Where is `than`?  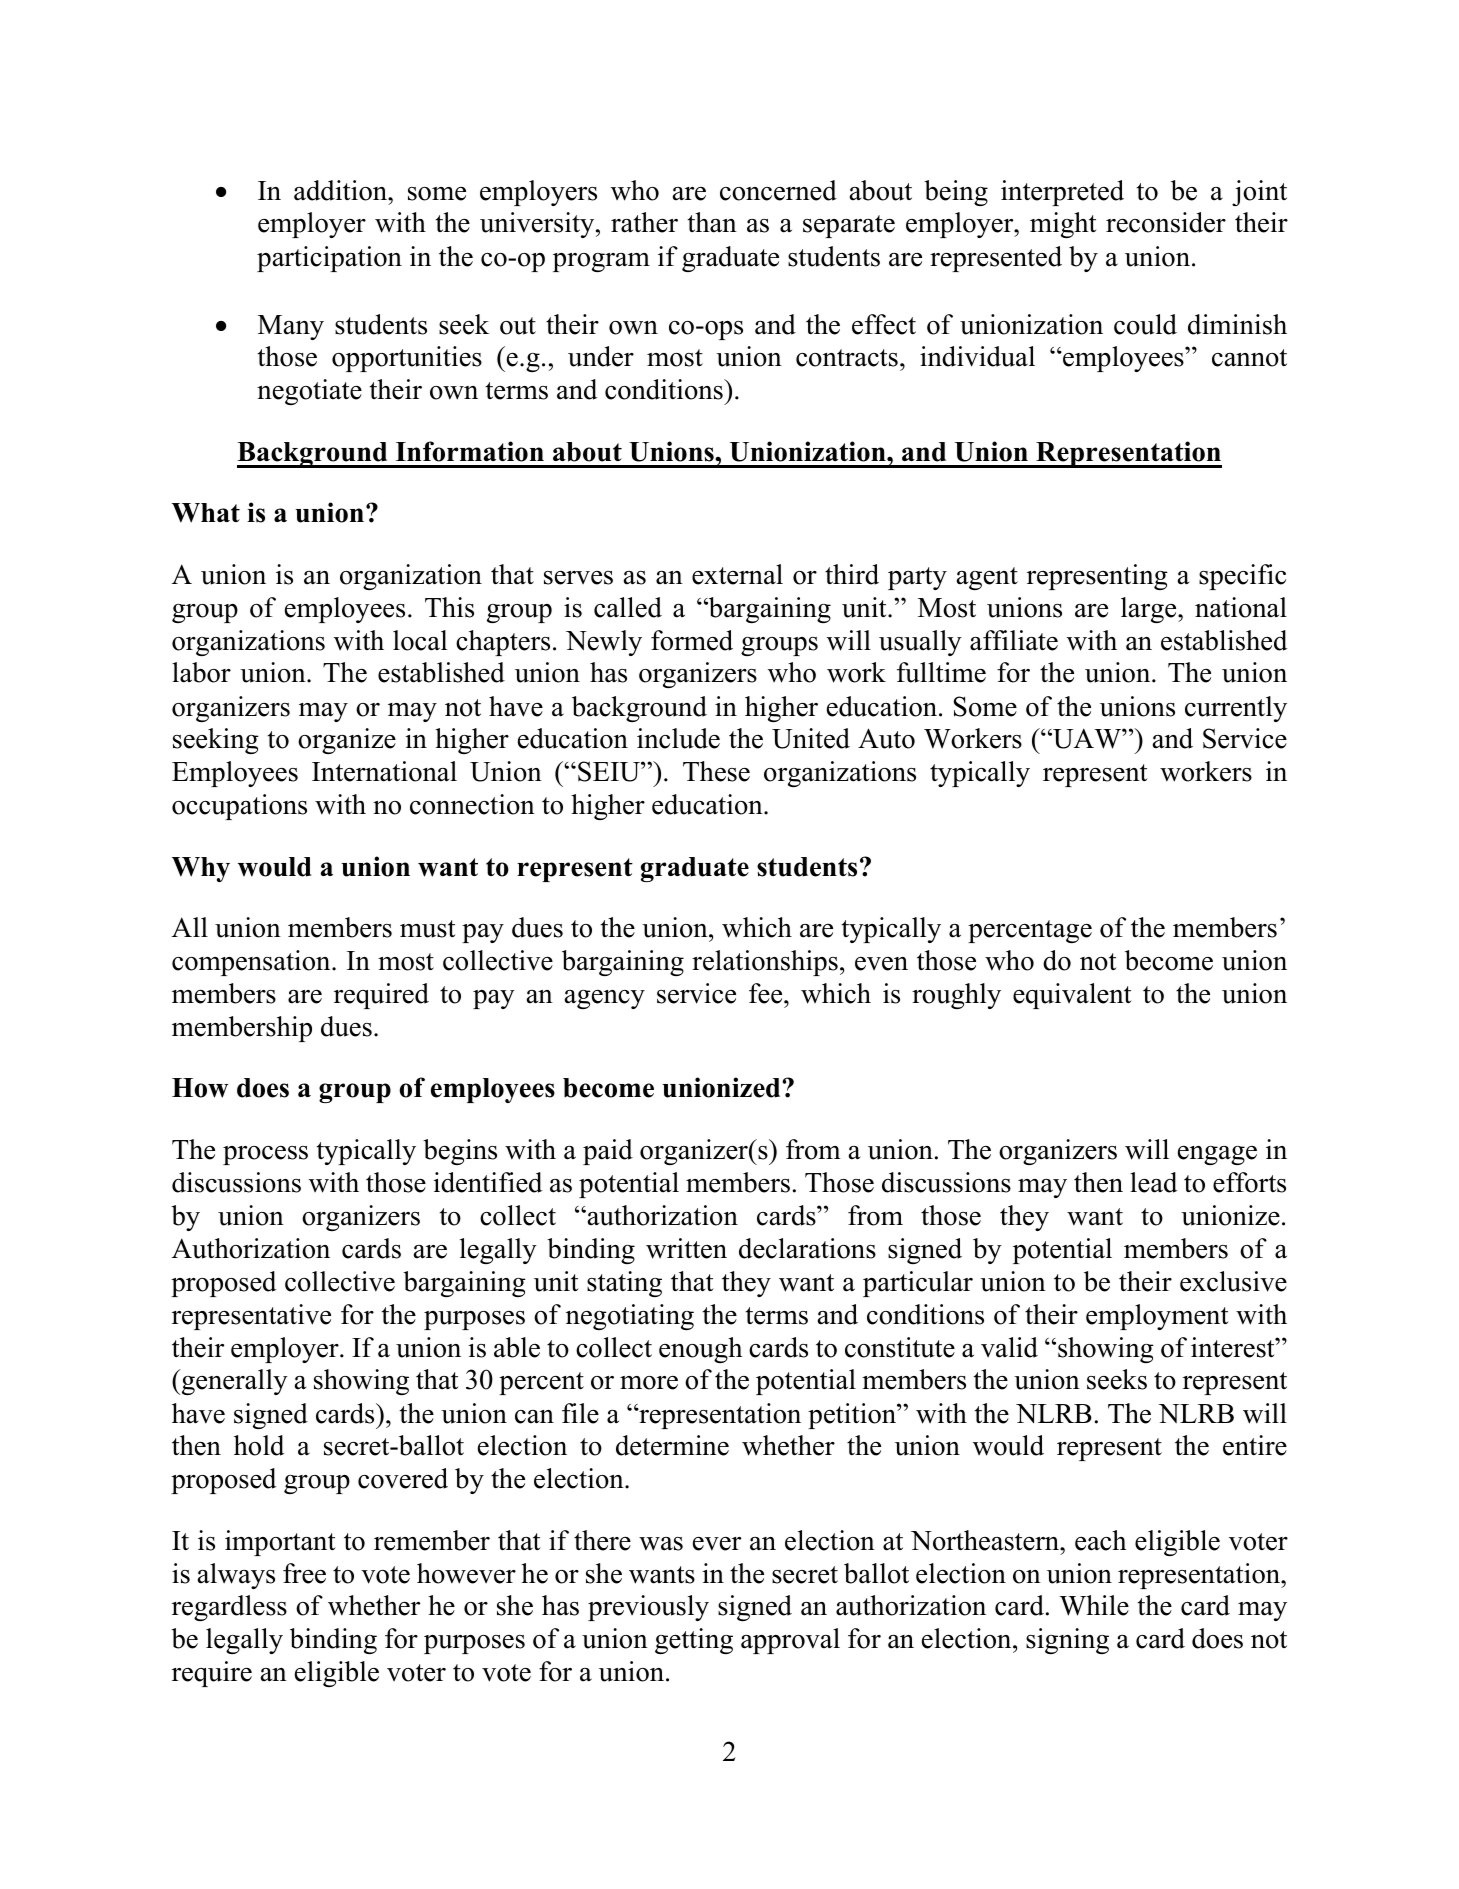
than is located at coordinates (712, 222).
